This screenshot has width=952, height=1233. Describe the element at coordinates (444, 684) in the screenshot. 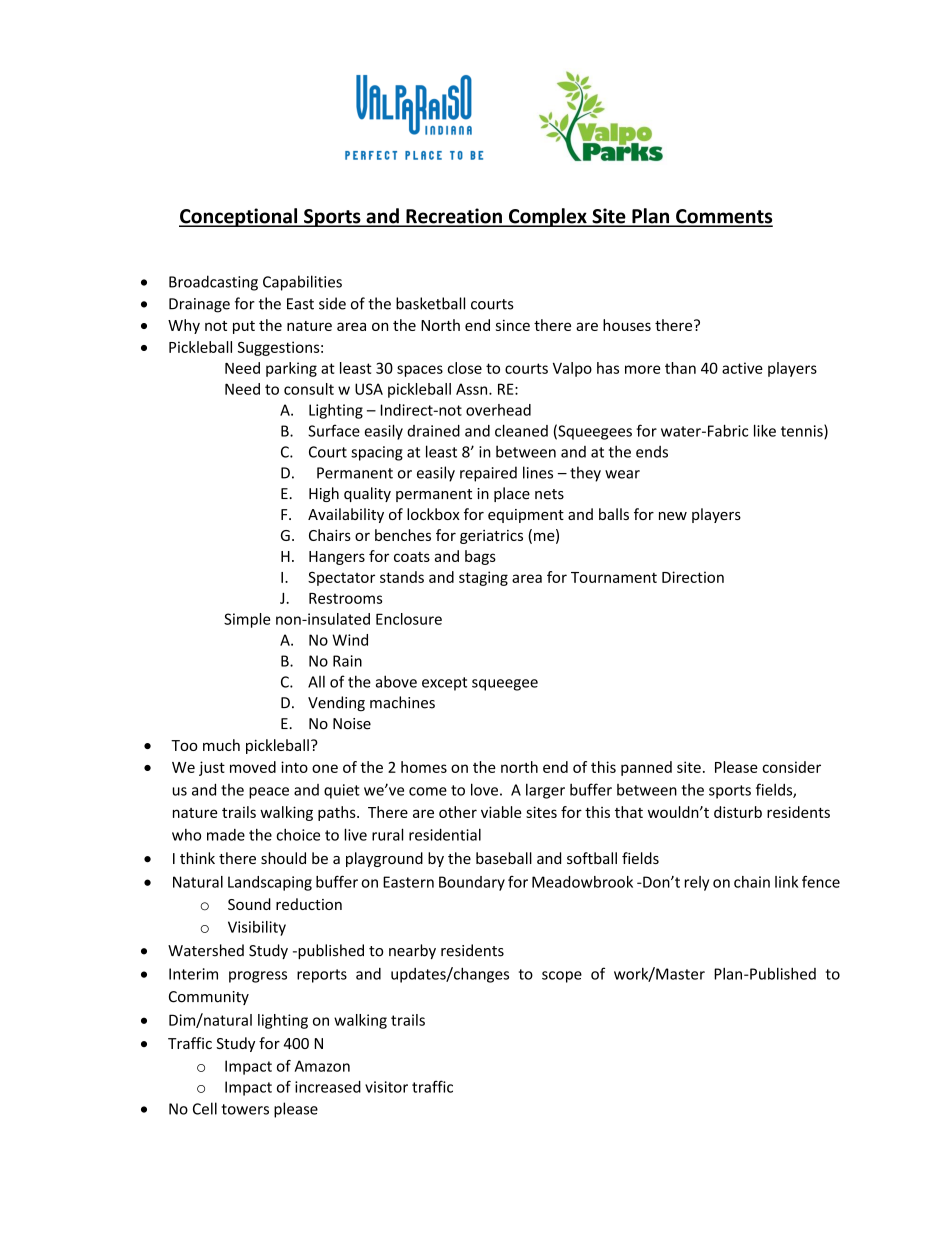

I see `except` at that location.
